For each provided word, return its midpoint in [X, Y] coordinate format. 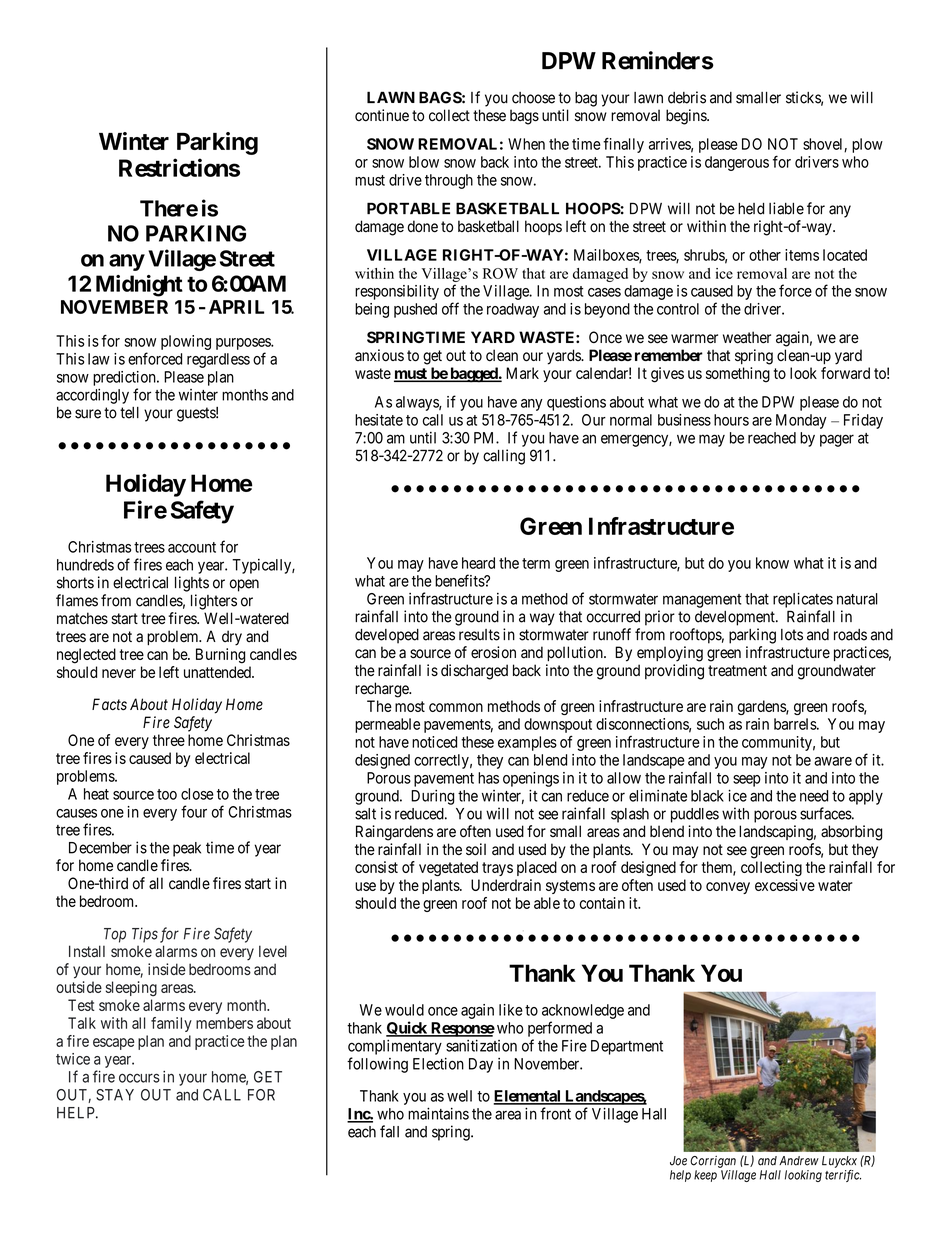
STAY [115, 1095]
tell [129, 413]
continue [382, 115]
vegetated [448, 868]
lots [792, 635]
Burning [220, 656]
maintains [438, 1113]
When [526, 144]
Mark [522, 373]
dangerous [737, 163]
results [479, 635]
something [738, 375]
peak [187, 849]
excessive [785, 885]
